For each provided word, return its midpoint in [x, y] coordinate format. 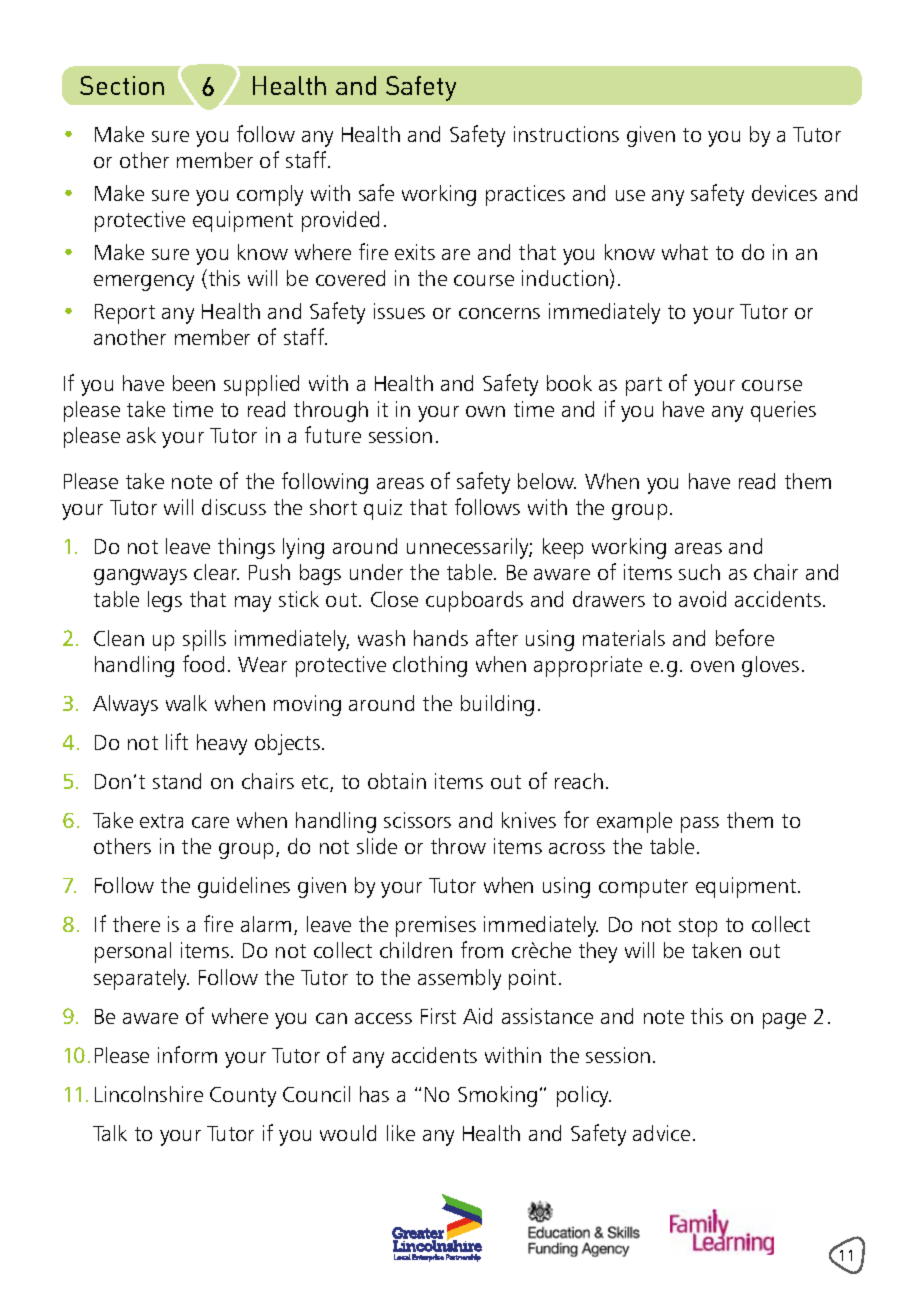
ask [141, 435]
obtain [397, 781]
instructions [566, 134]
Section [122, 85]
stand [177, 781]
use [630, 195]
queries [783, 411]
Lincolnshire [149, 1094]
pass [700, 825]
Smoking [497, 1096]
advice [661, 1133]
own [485, 411]
